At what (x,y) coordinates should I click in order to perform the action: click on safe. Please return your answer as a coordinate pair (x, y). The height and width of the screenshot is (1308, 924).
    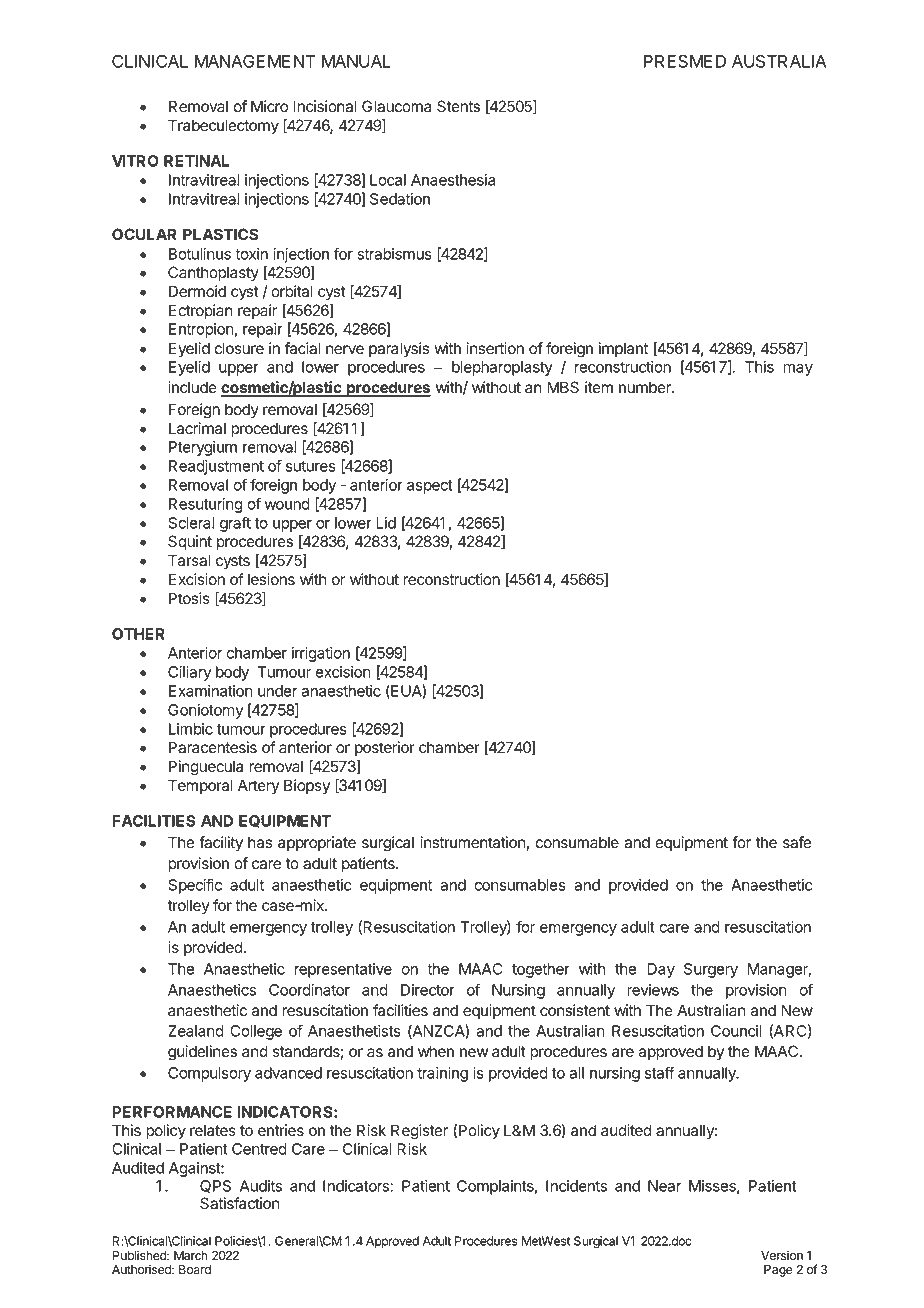
    Looking at the image, I should click on (797, 842).
